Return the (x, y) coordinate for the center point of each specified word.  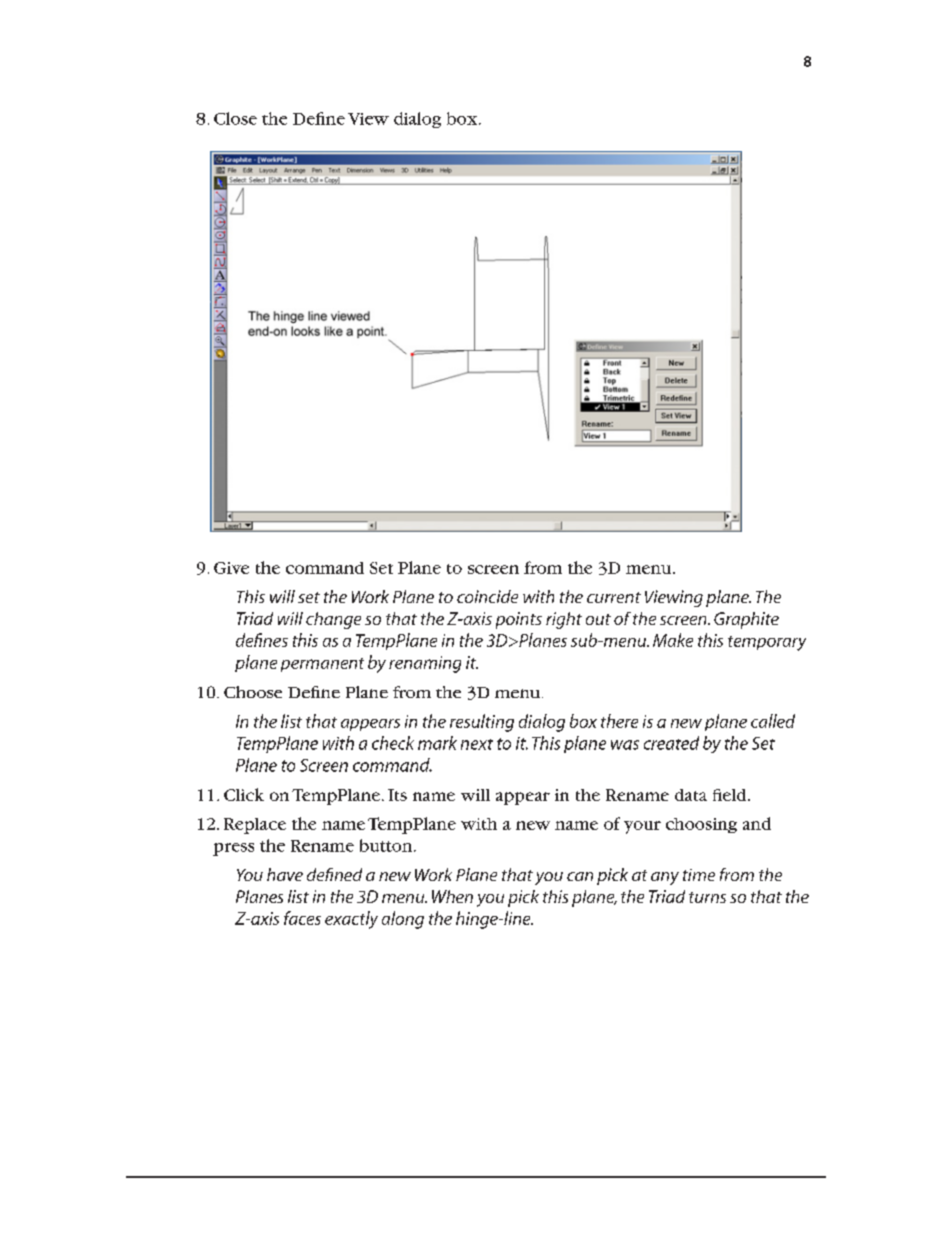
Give (231, 568)
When (452, 896)
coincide (487, 596)
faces (302, 918)
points (519, 620)
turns (707, 897)
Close (235, 118)
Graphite (746, 620)
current (614, 597)
